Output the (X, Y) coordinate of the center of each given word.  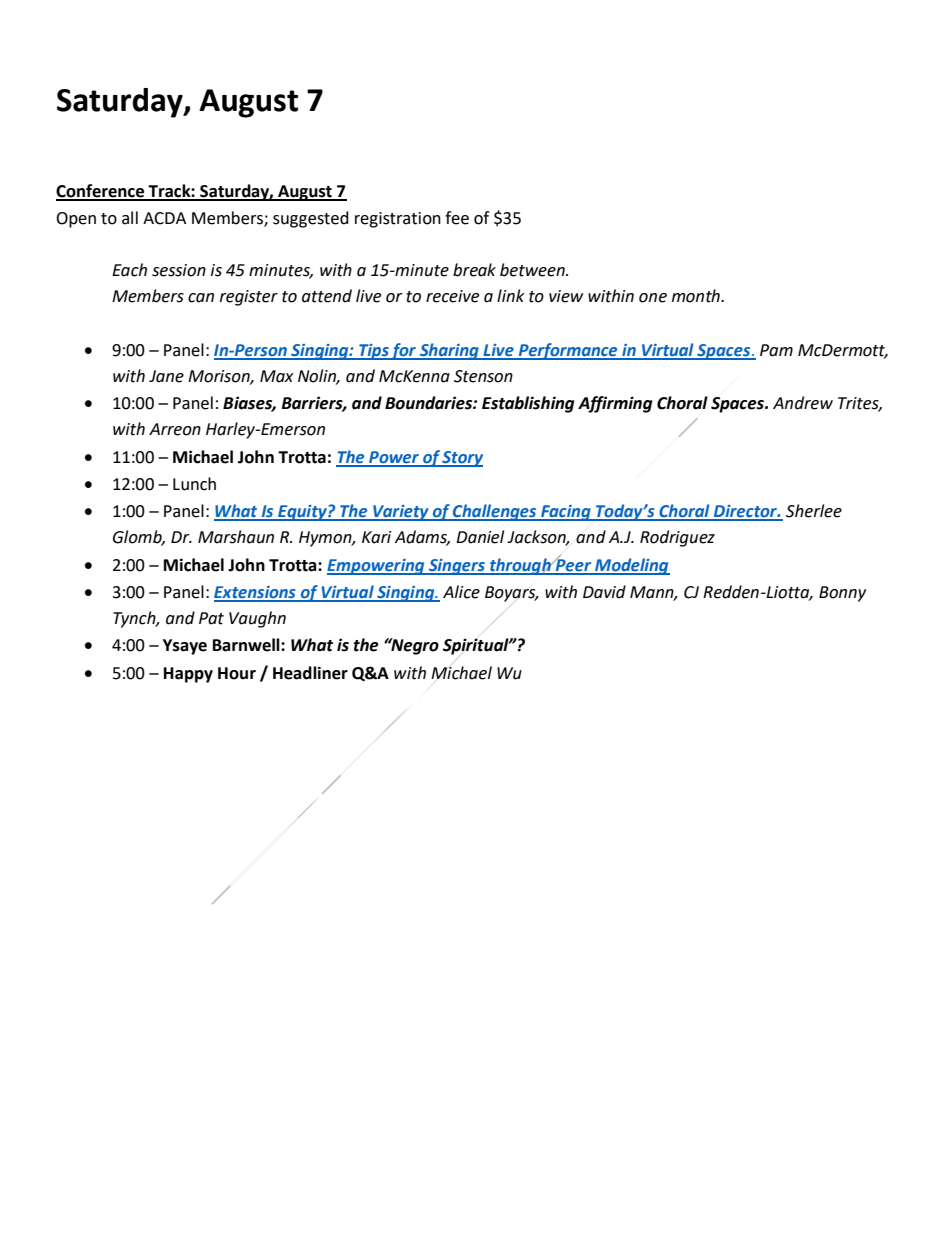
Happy (188, 675)
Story (462, 459)
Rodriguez (677, 538)
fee (457, 218)
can (201, 298)
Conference (101, 192)
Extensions (256, 593)
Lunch (194, 484)
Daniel (480, 537)
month (697, 296)
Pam (776, 350)
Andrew (803, 403)
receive (452, 296)
